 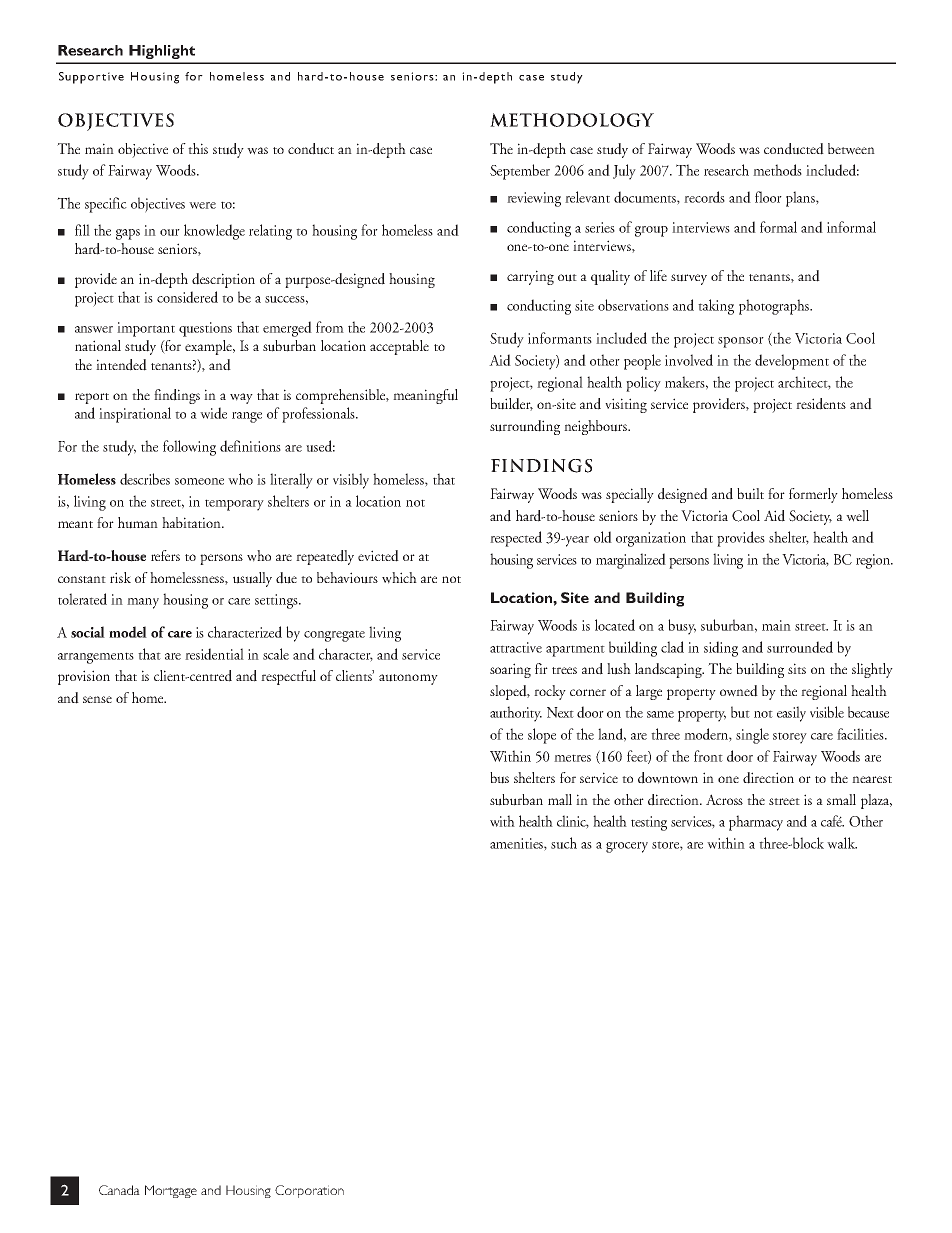 I want to click on pharmacy, so click(x=756, y=823).
